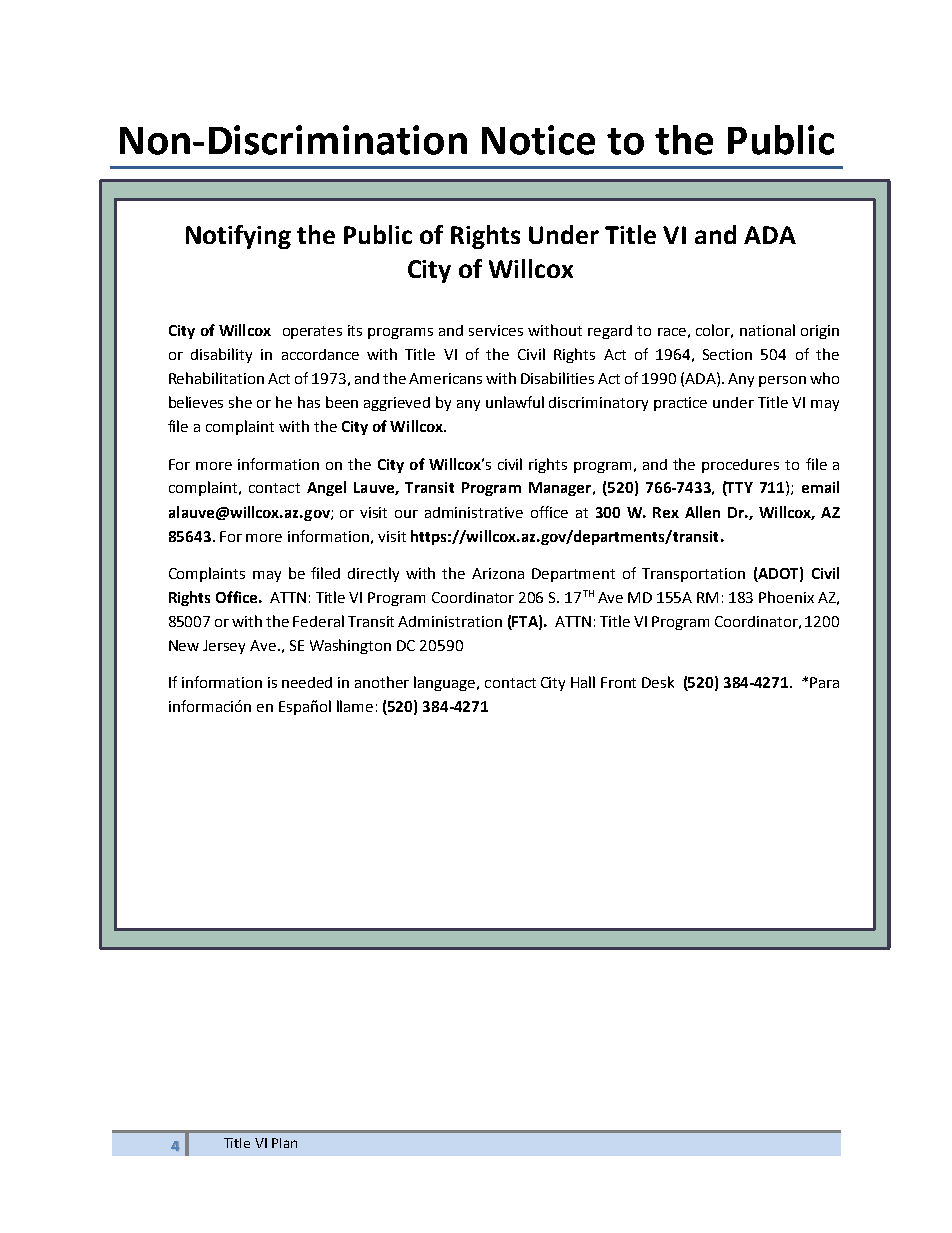  What do you see at coordinates (238, 237) in the screenshot?
I see `Notifying` at bounding box center [238, 237].
